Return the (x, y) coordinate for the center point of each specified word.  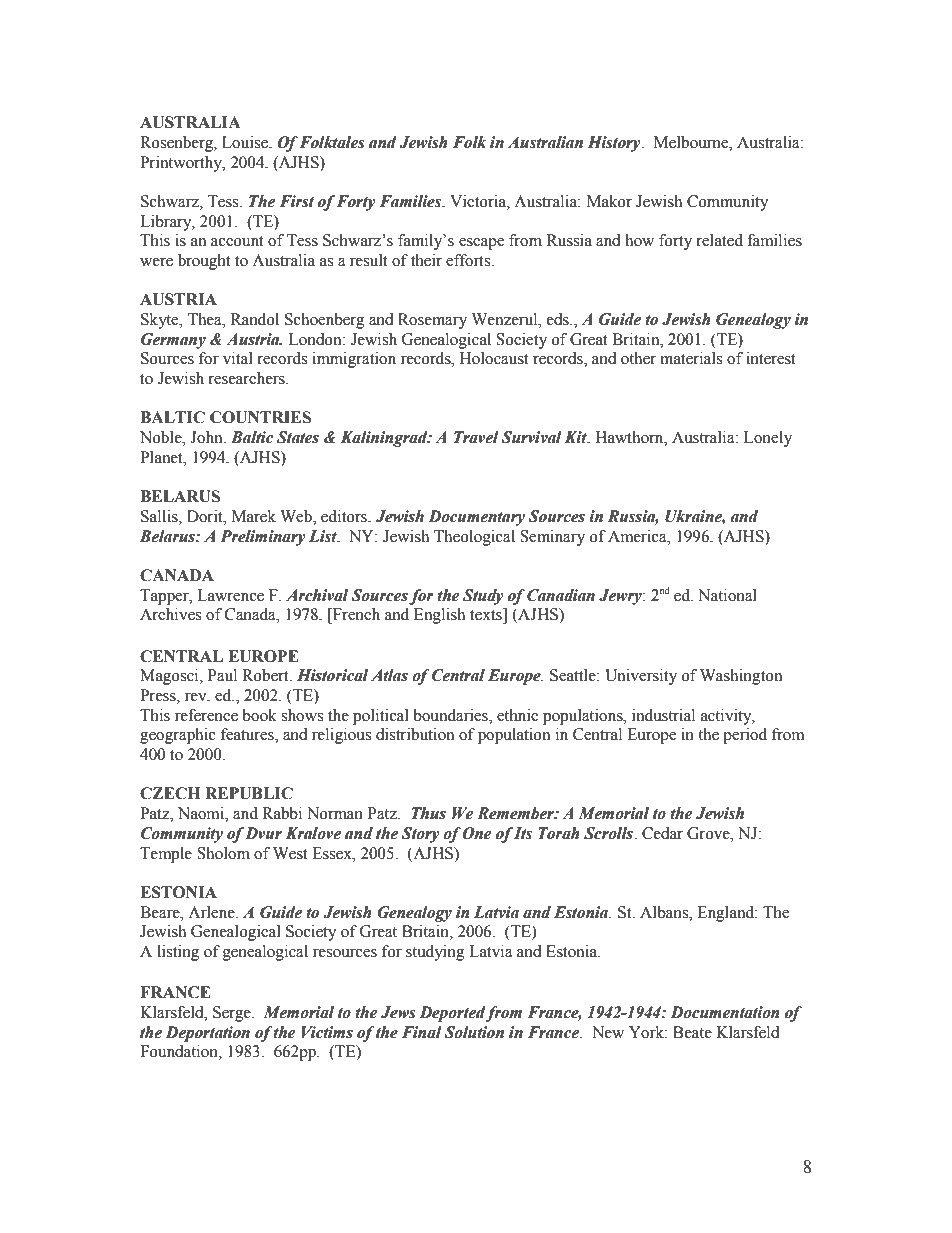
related (719, 240)
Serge (233, 1014)
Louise (246, 142)
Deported (453, 1014)
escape (481, 244)
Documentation (725, 1012)
